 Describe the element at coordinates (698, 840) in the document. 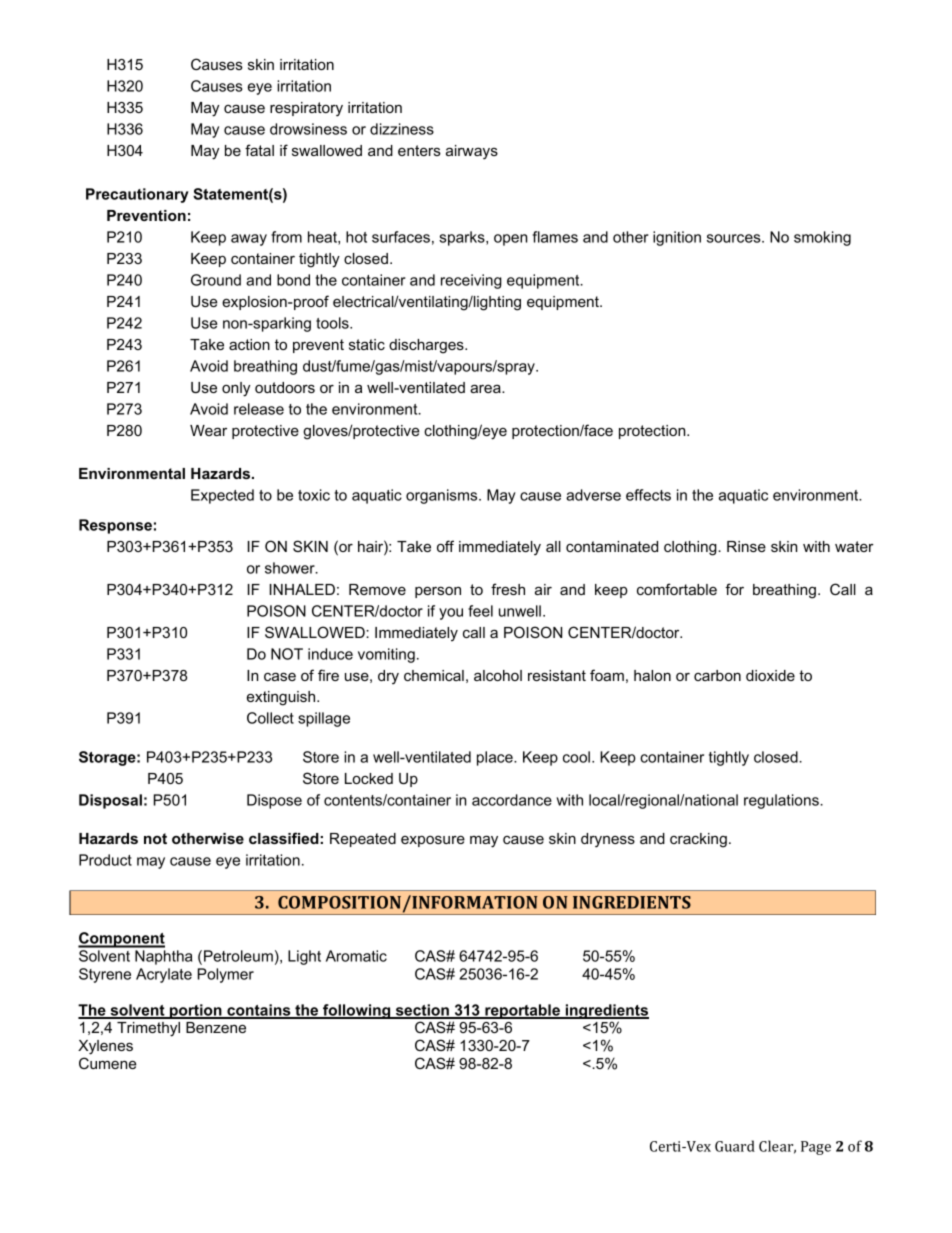

I see `cracking` at that location.
